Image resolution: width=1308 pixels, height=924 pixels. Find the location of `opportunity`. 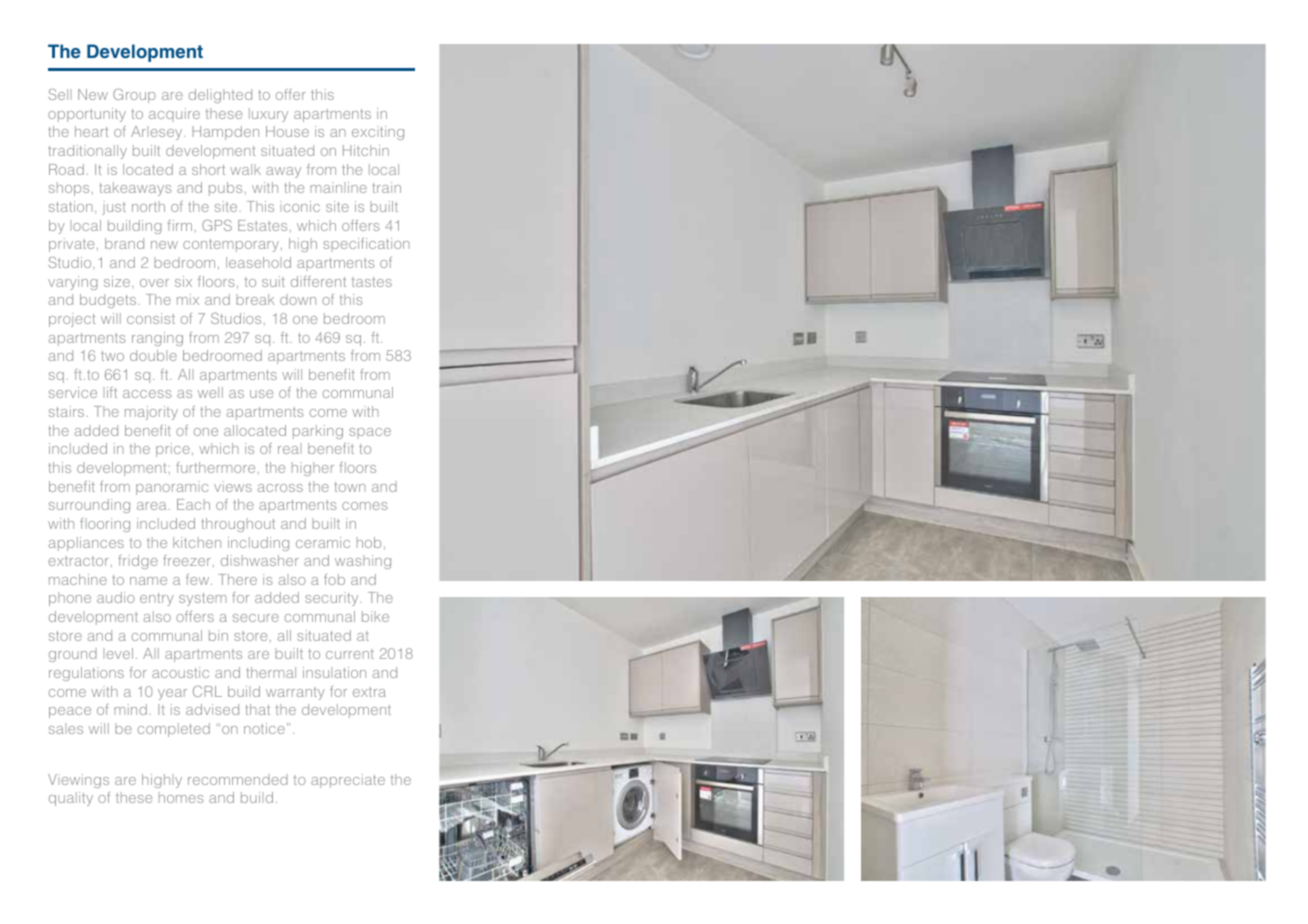

opportunity is located at coordinates (87, 115).
